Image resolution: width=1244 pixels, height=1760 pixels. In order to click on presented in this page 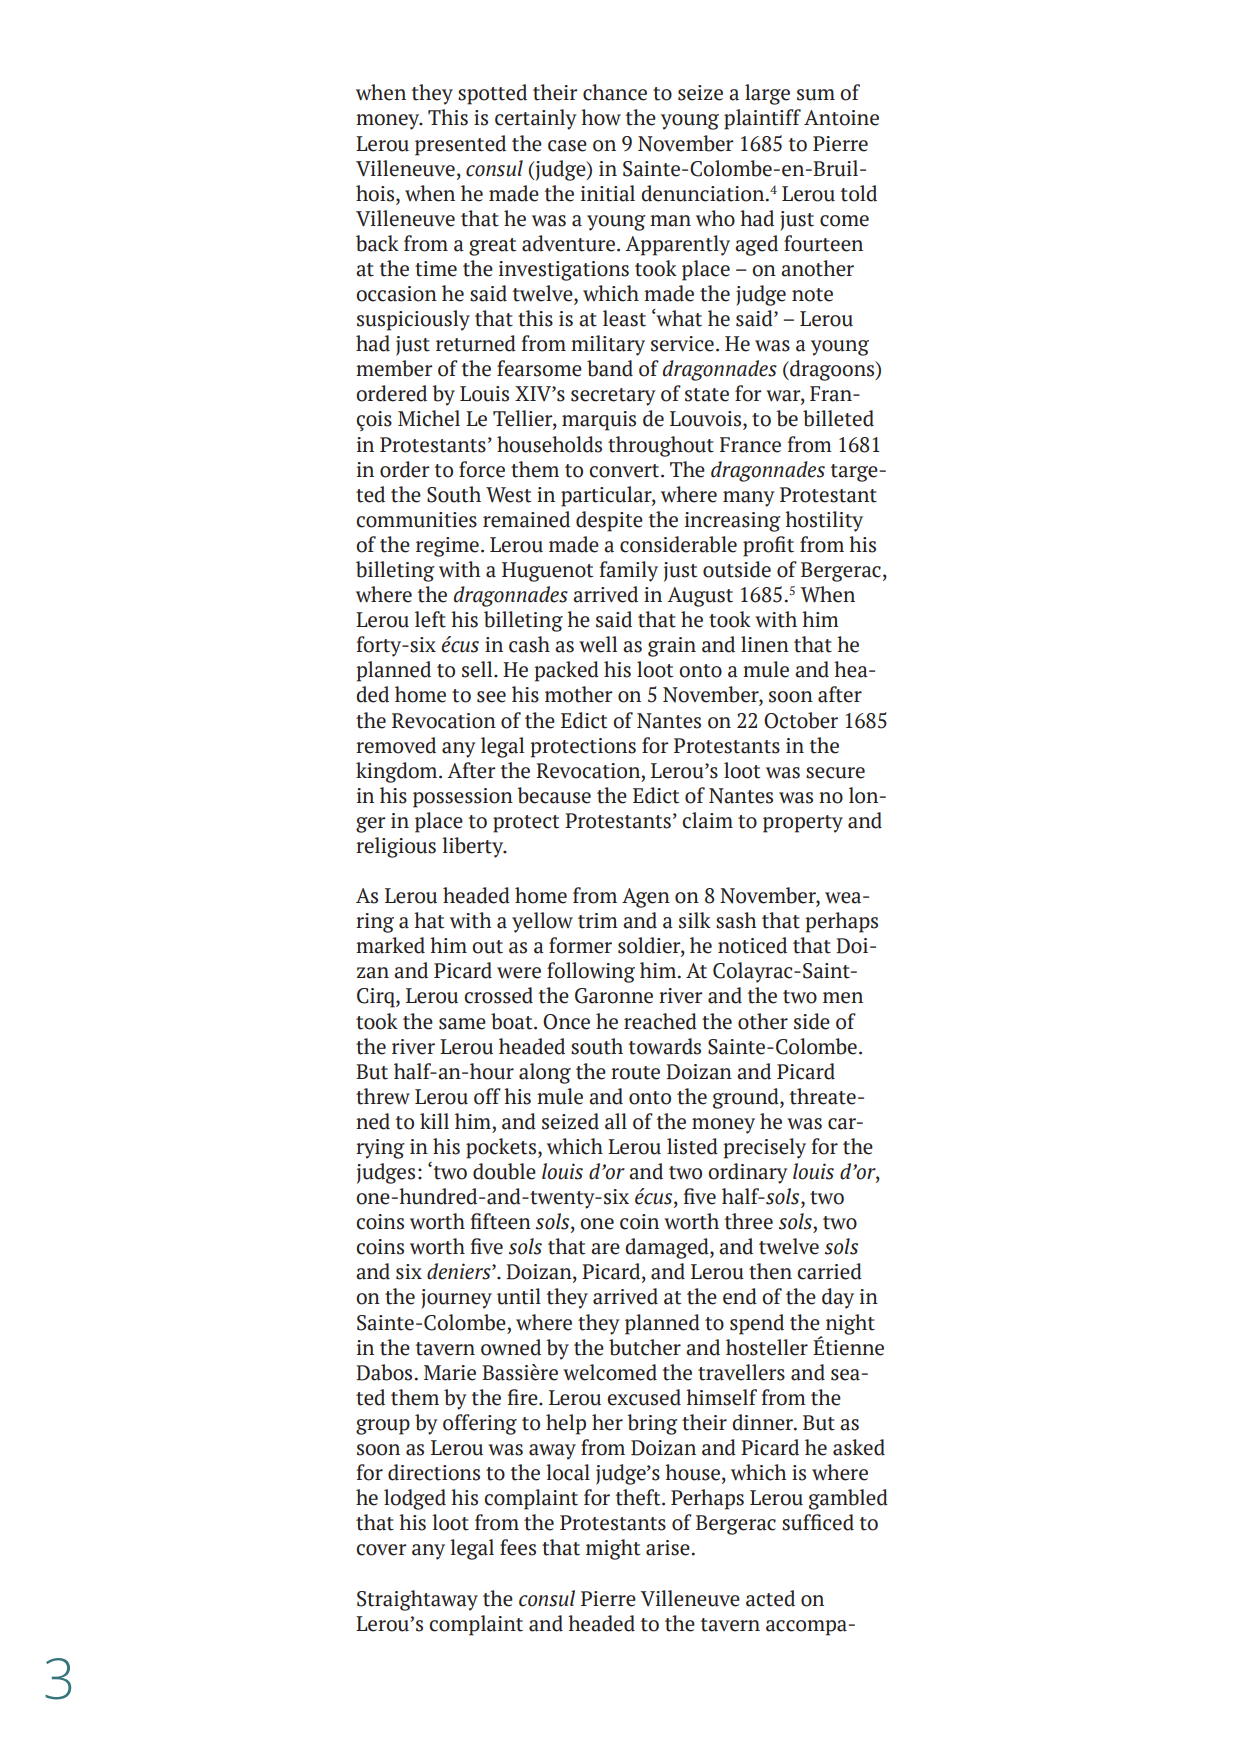, I will do `click(460, 145)`.
